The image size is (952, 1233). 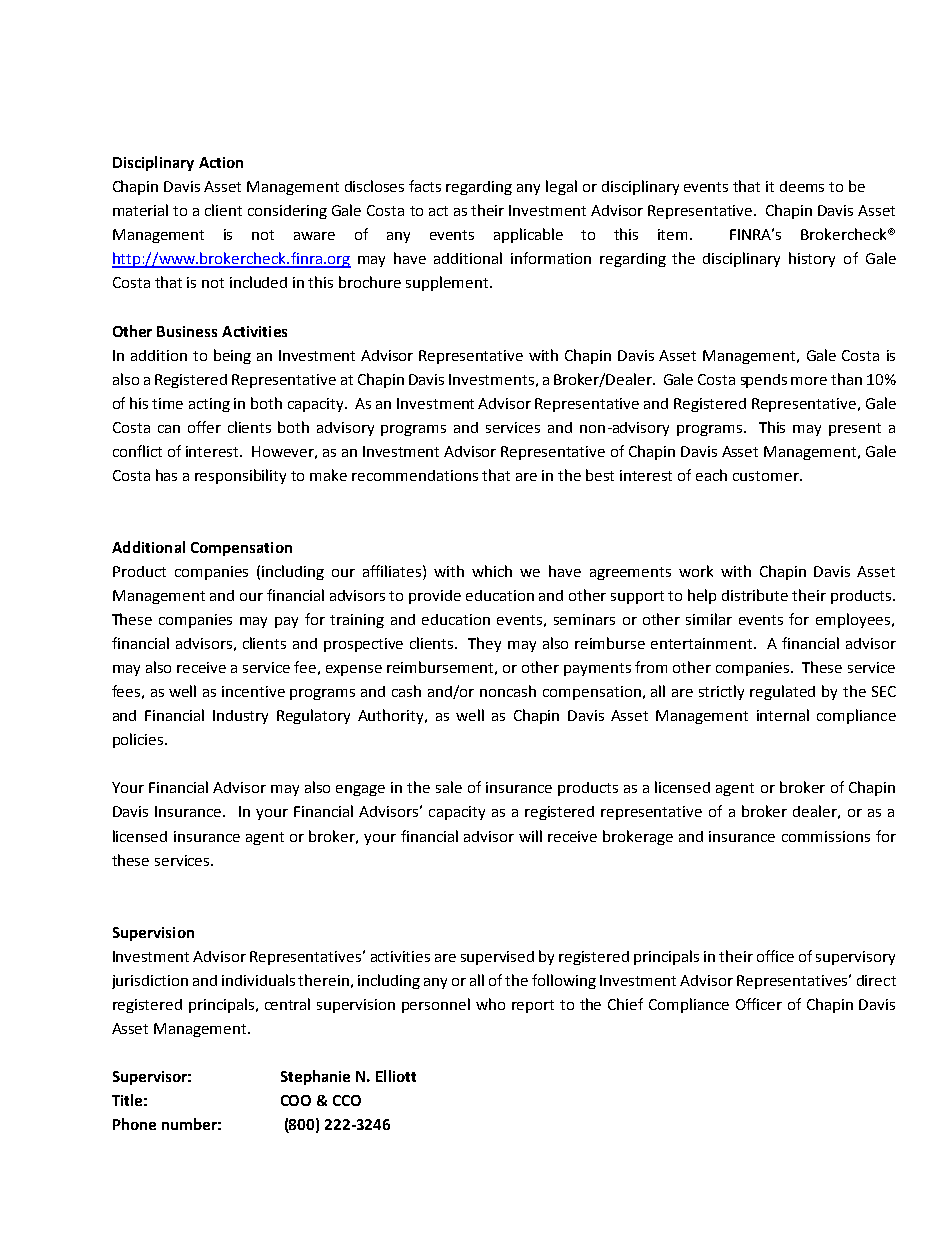 I want to click on customer, so click(x=767, y=476).
